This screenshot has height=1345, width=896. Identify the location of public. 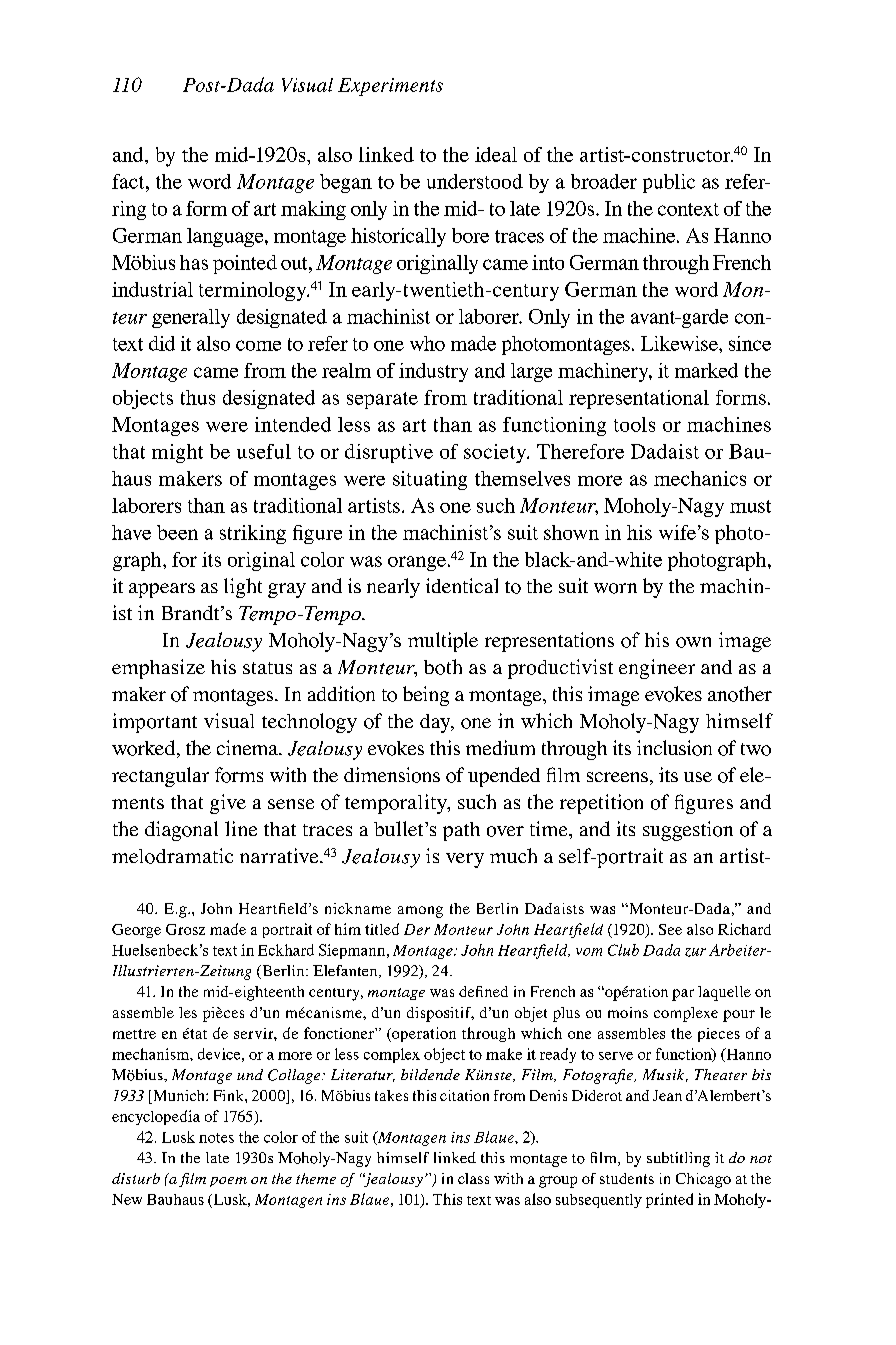
(669, 183).
